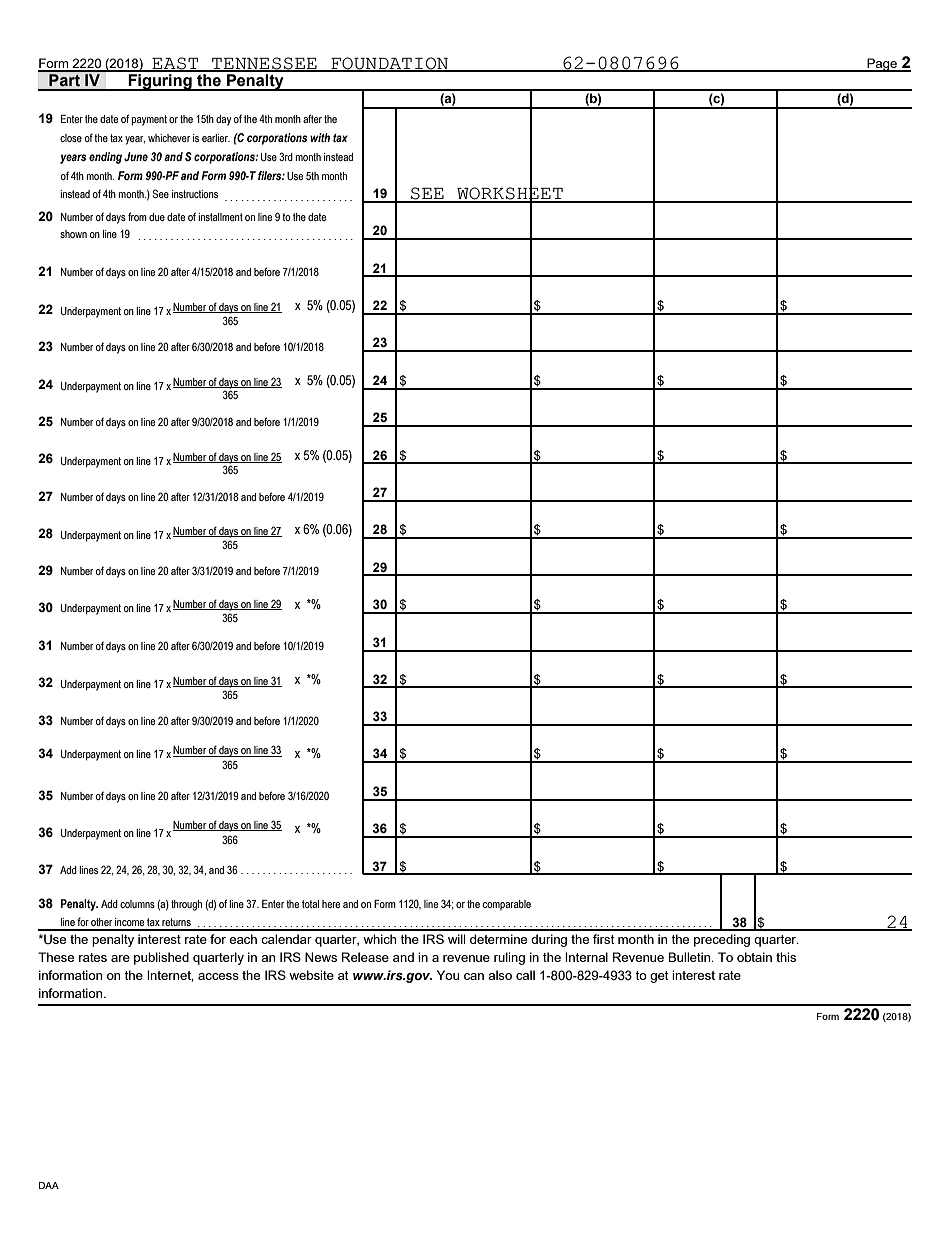  I want to click on preceding, so click(722, 940).
